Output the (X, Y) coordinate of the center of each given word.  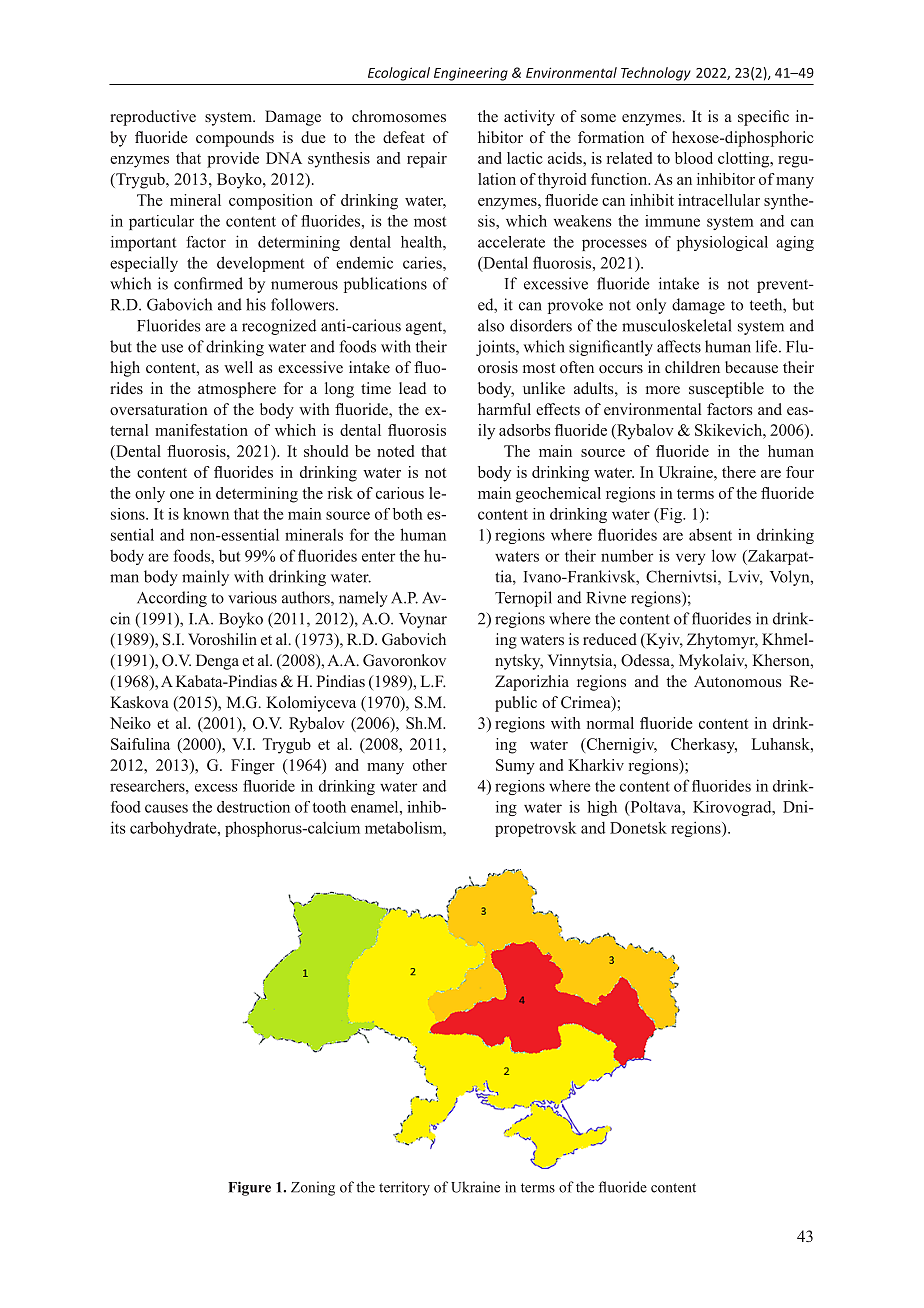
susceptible (726, 390)
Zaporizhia (532, 683)
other (430, 765)
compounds (235, 139)
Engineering (471, 74)
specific (763, 118)
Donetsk (638, 827)
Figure (249, 1188)
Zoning (313, 1188)
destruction (253, 807)
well (238, 367)
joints (496, 348)
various (252, 597)
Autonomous (737, 681)
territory (404, 1188)
